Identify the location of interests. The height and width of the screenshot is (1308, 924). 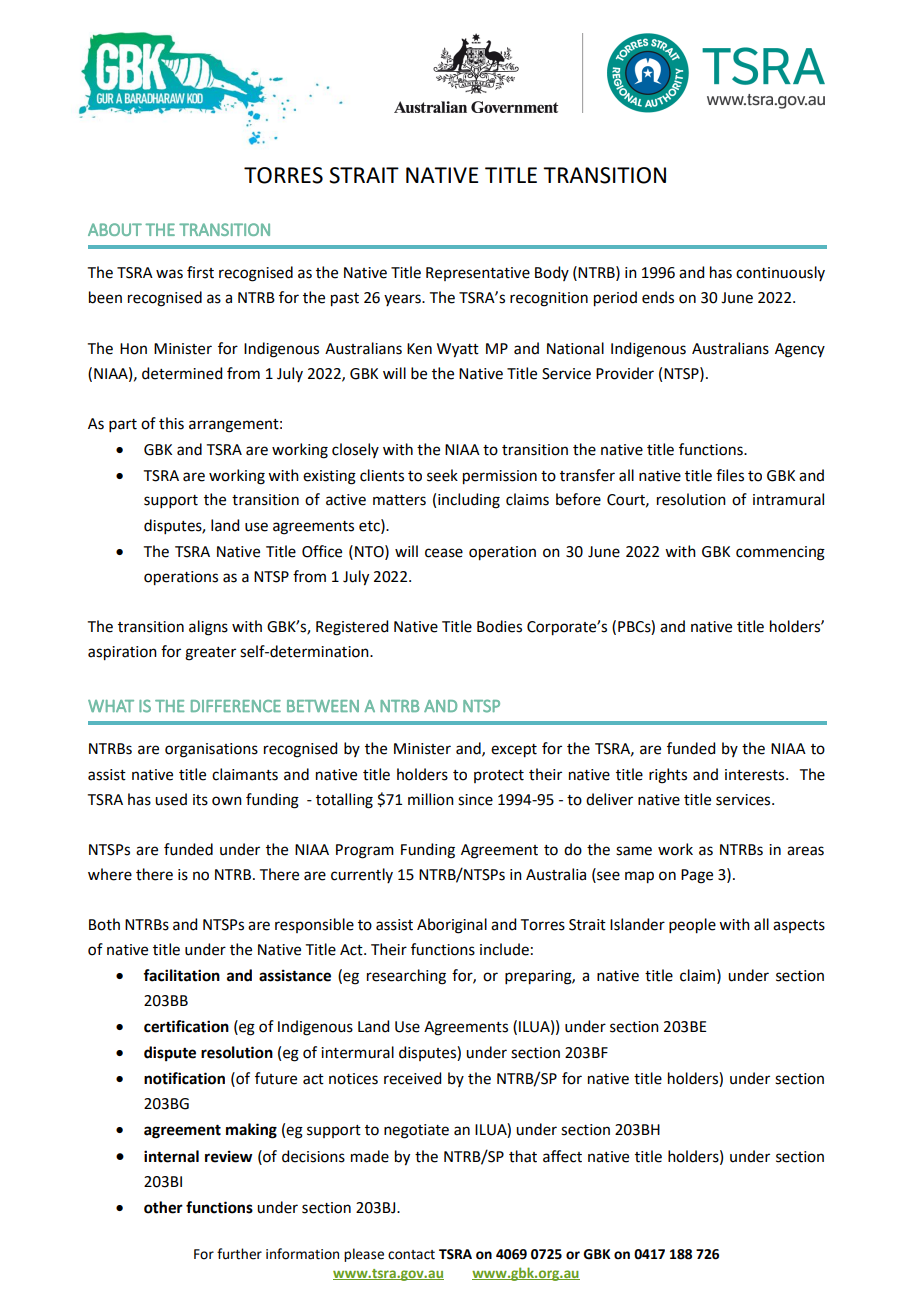
(756, 775).
